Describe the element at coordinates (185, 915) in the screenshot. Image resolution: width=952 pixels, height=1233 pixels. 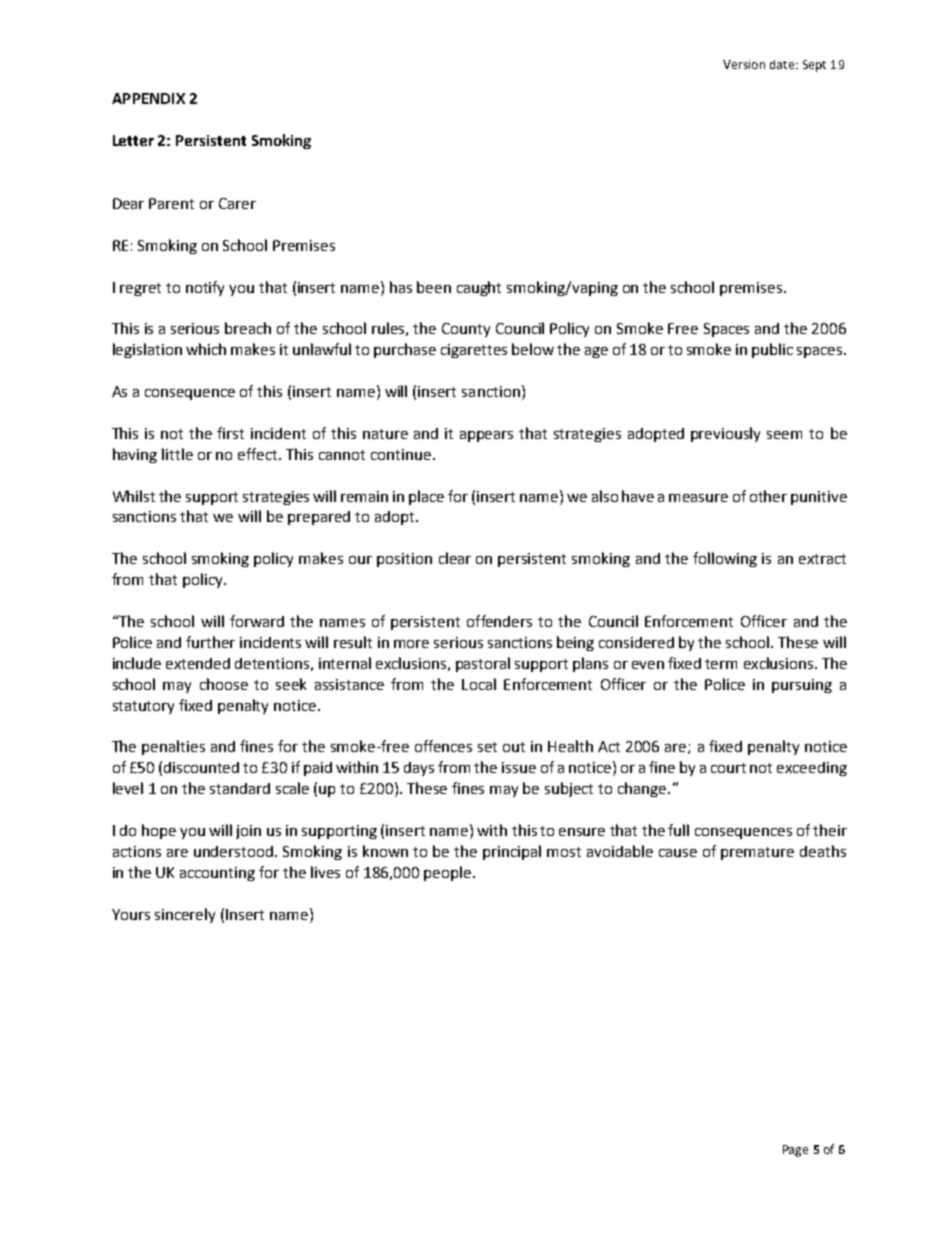
I see `sincerely` at that location.
